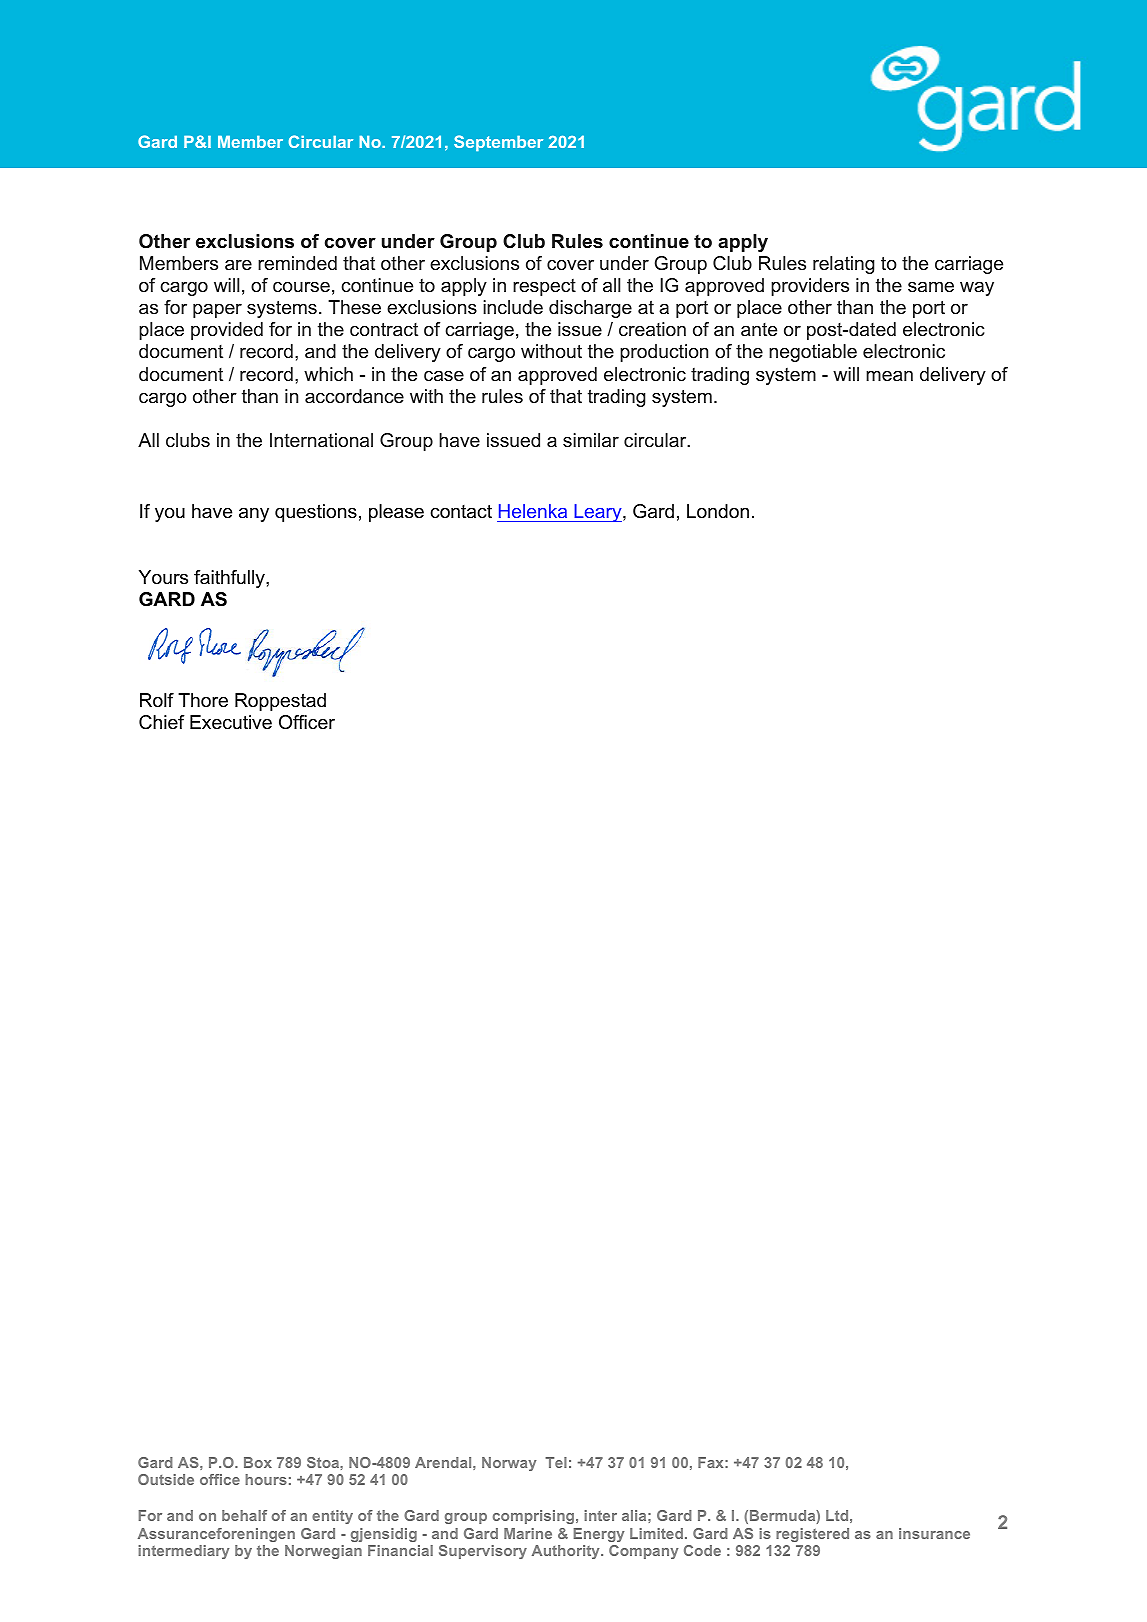 The image size is (1147, 1622). I want to click on London, so click(718, 511).
